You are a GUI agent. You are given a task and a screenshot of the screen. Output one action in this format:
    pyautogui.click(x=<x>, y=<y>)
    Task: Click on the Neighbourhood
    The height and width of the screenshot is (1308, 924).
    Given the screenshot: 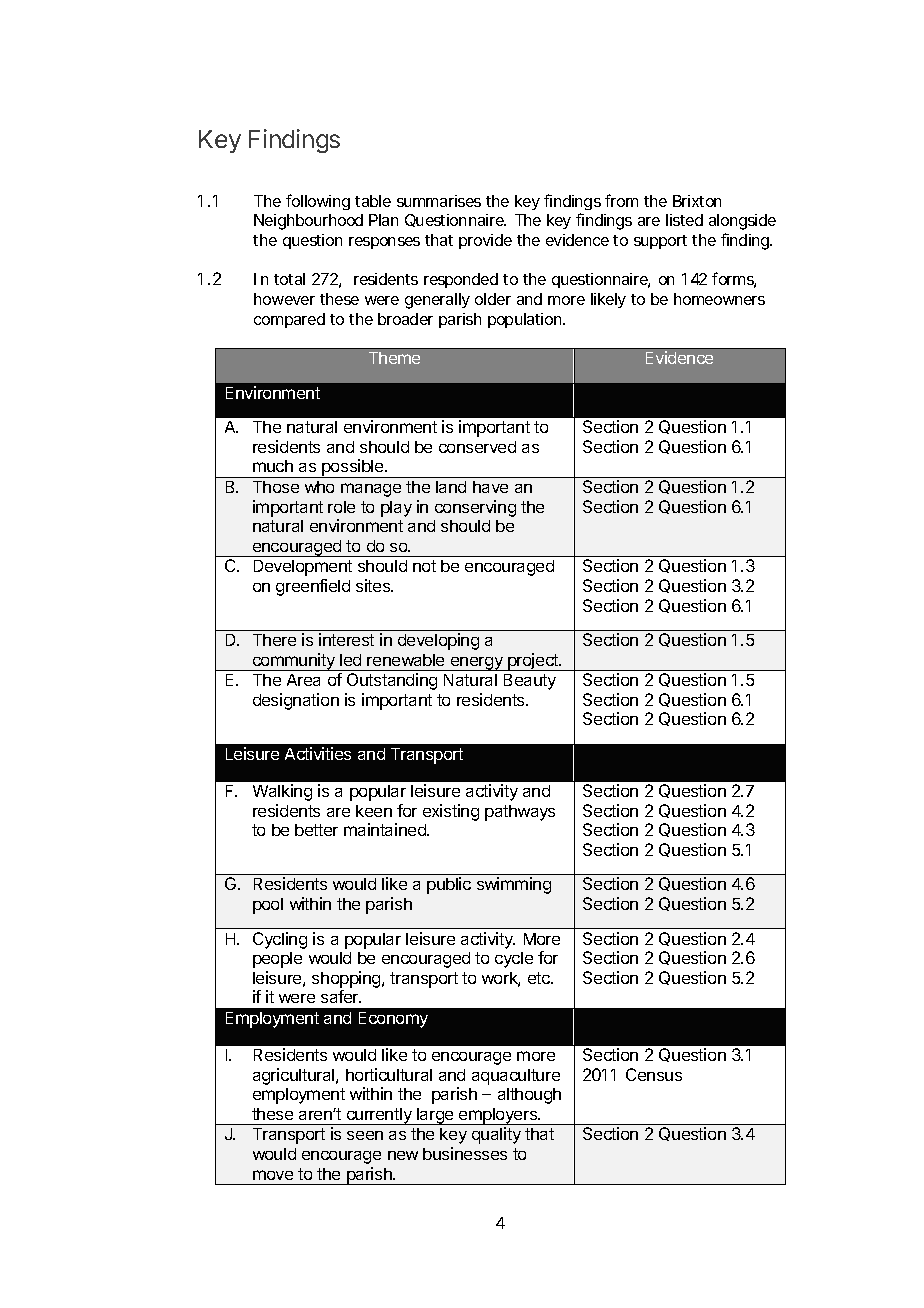 What is the action you would take?
    pyautogui.click(x=308, y=222)
